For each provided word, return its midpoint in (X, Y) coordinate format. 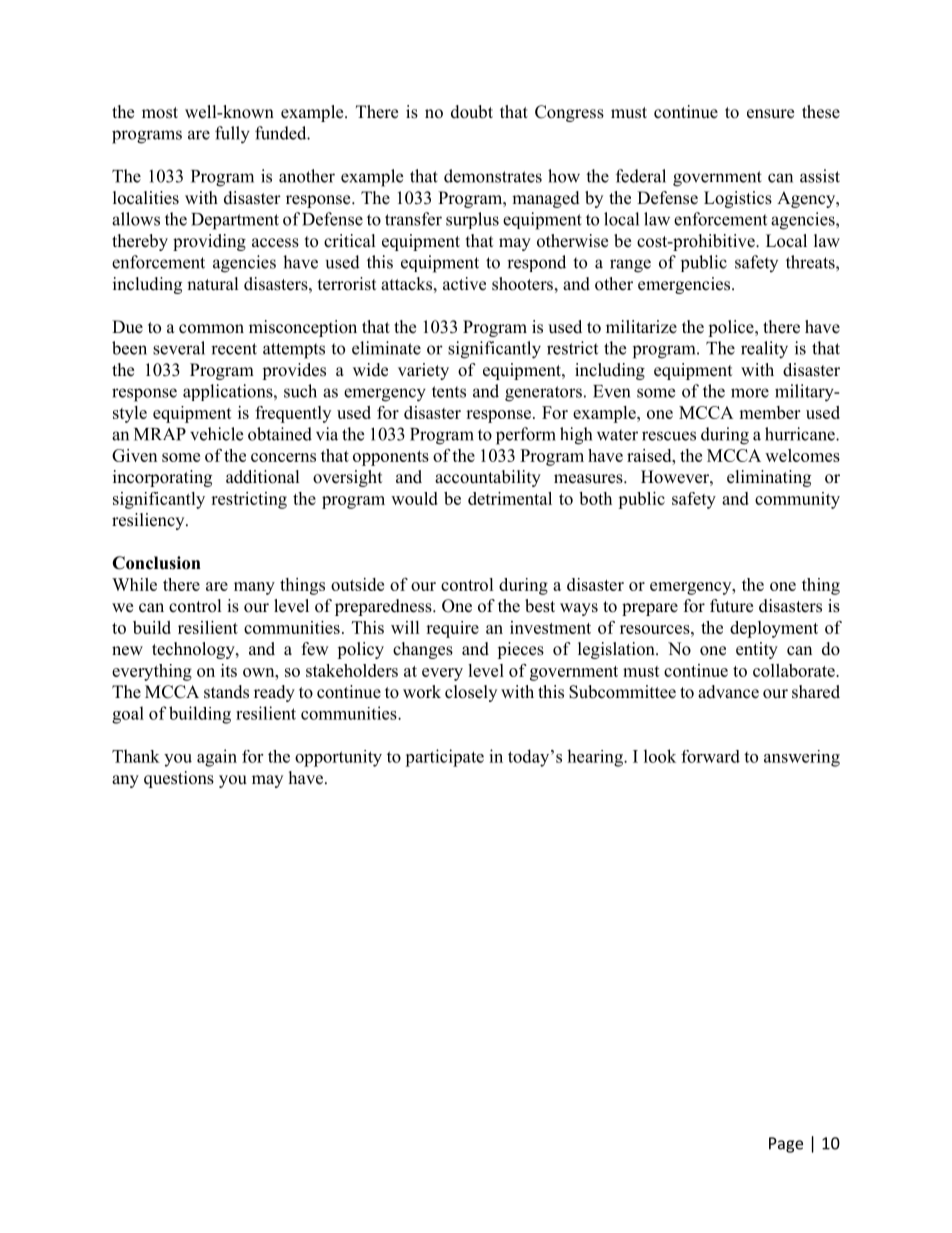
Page (786, 1145)
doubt (472, 112)
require (452, 629)
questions (179, 779)
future (731, 606)
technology (194, 650)
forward (710, 756)
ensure (770, 114)
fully (232, 135)
